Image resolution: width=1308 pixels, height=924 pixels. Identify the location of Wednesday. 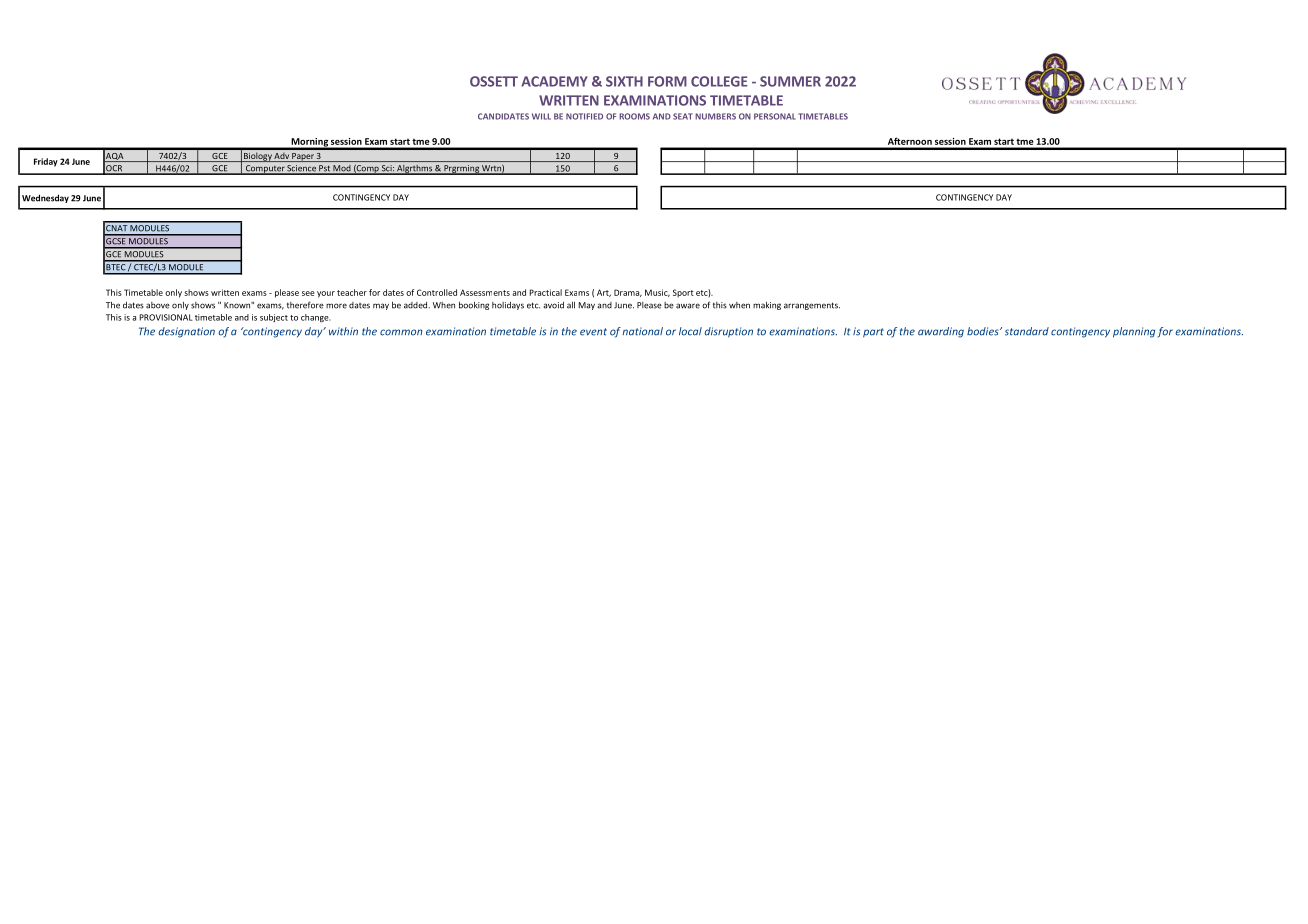
(45, 198).
